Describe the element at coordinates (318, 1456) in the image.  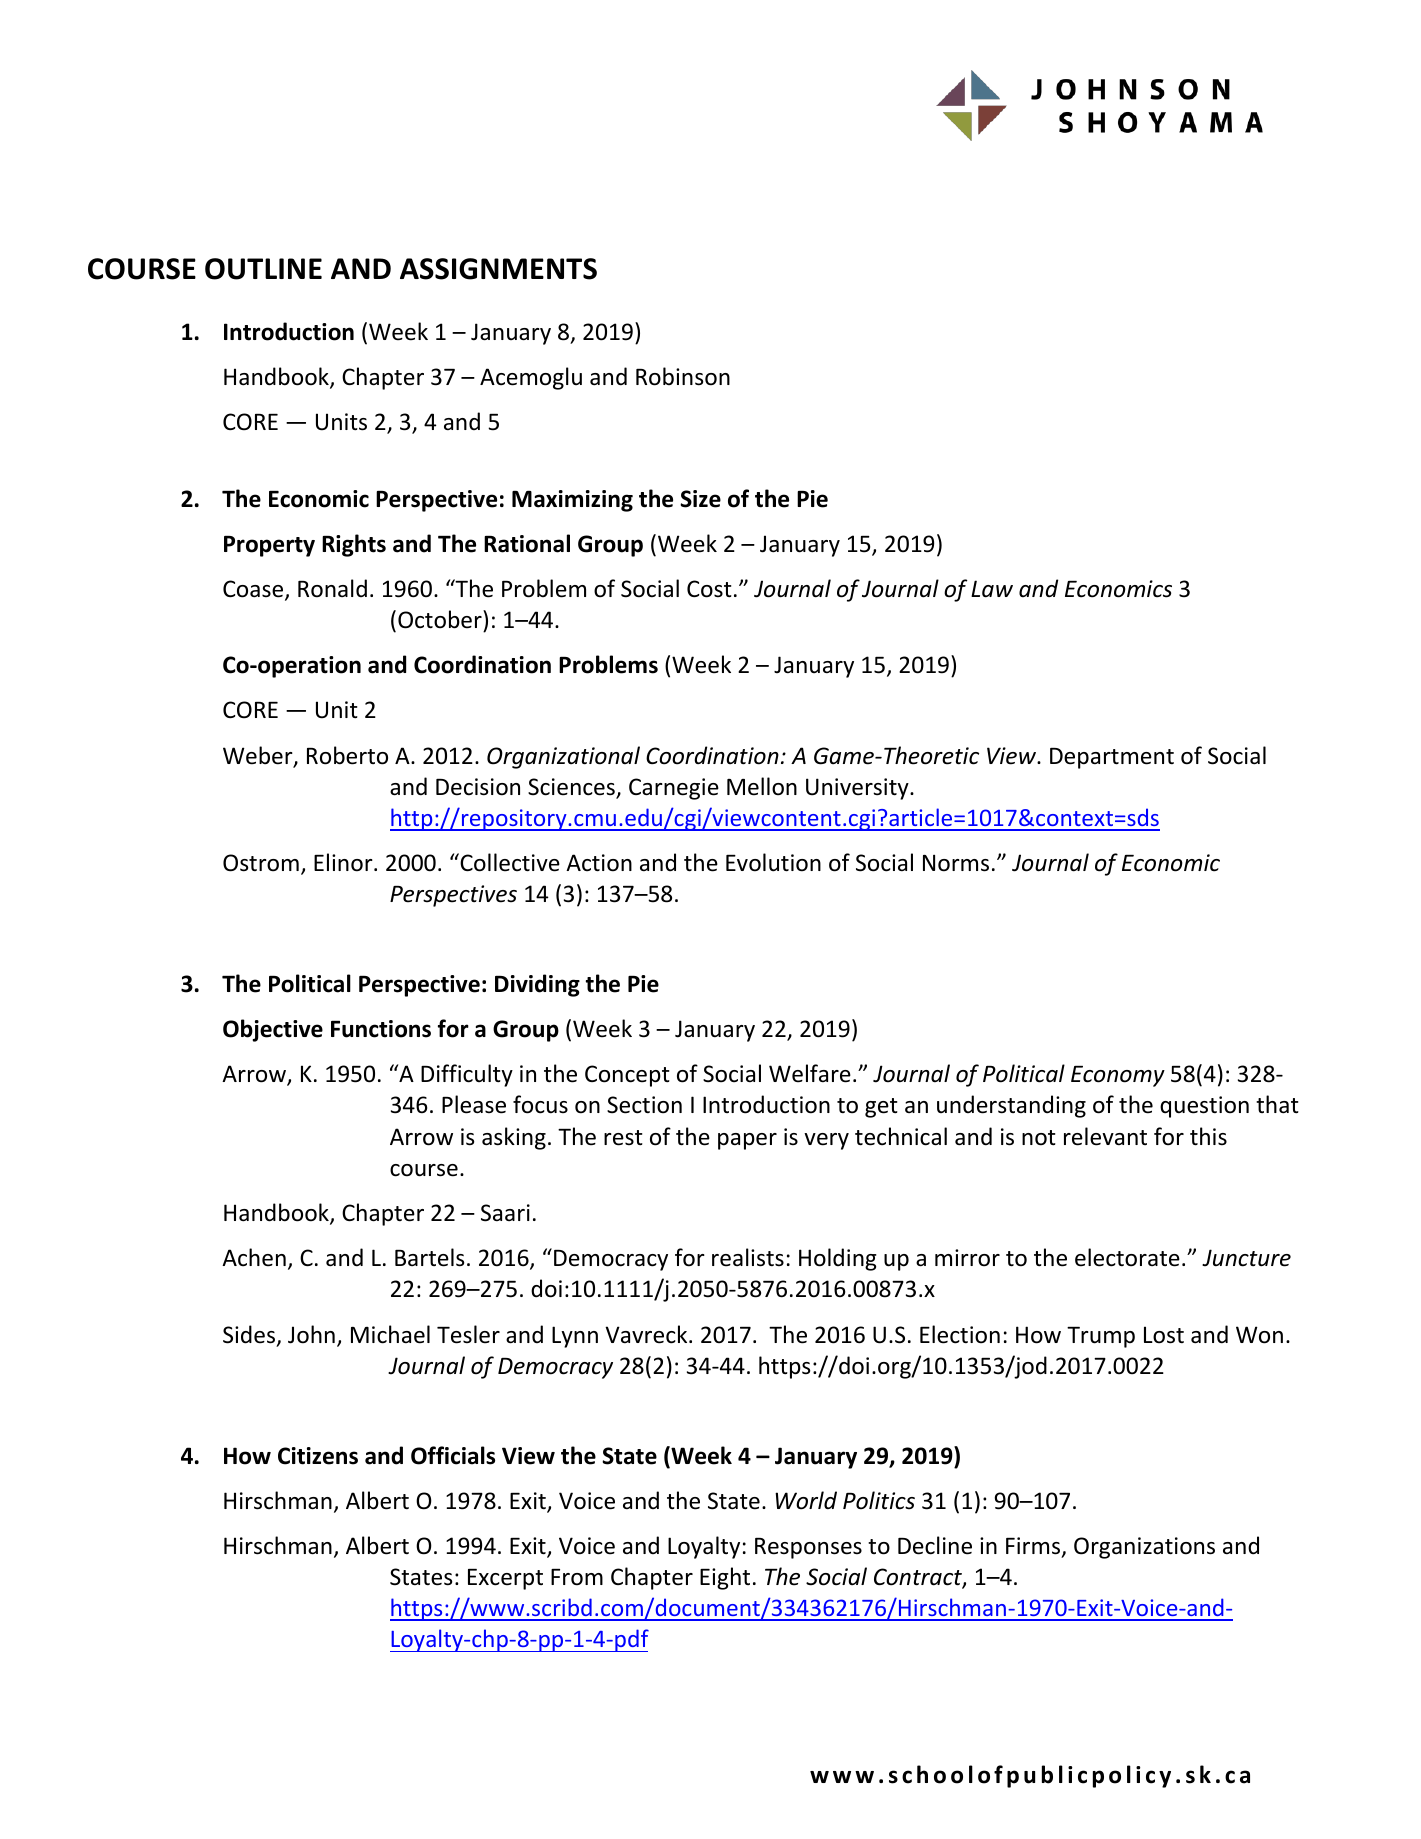
I see `Citizens` at that location.
